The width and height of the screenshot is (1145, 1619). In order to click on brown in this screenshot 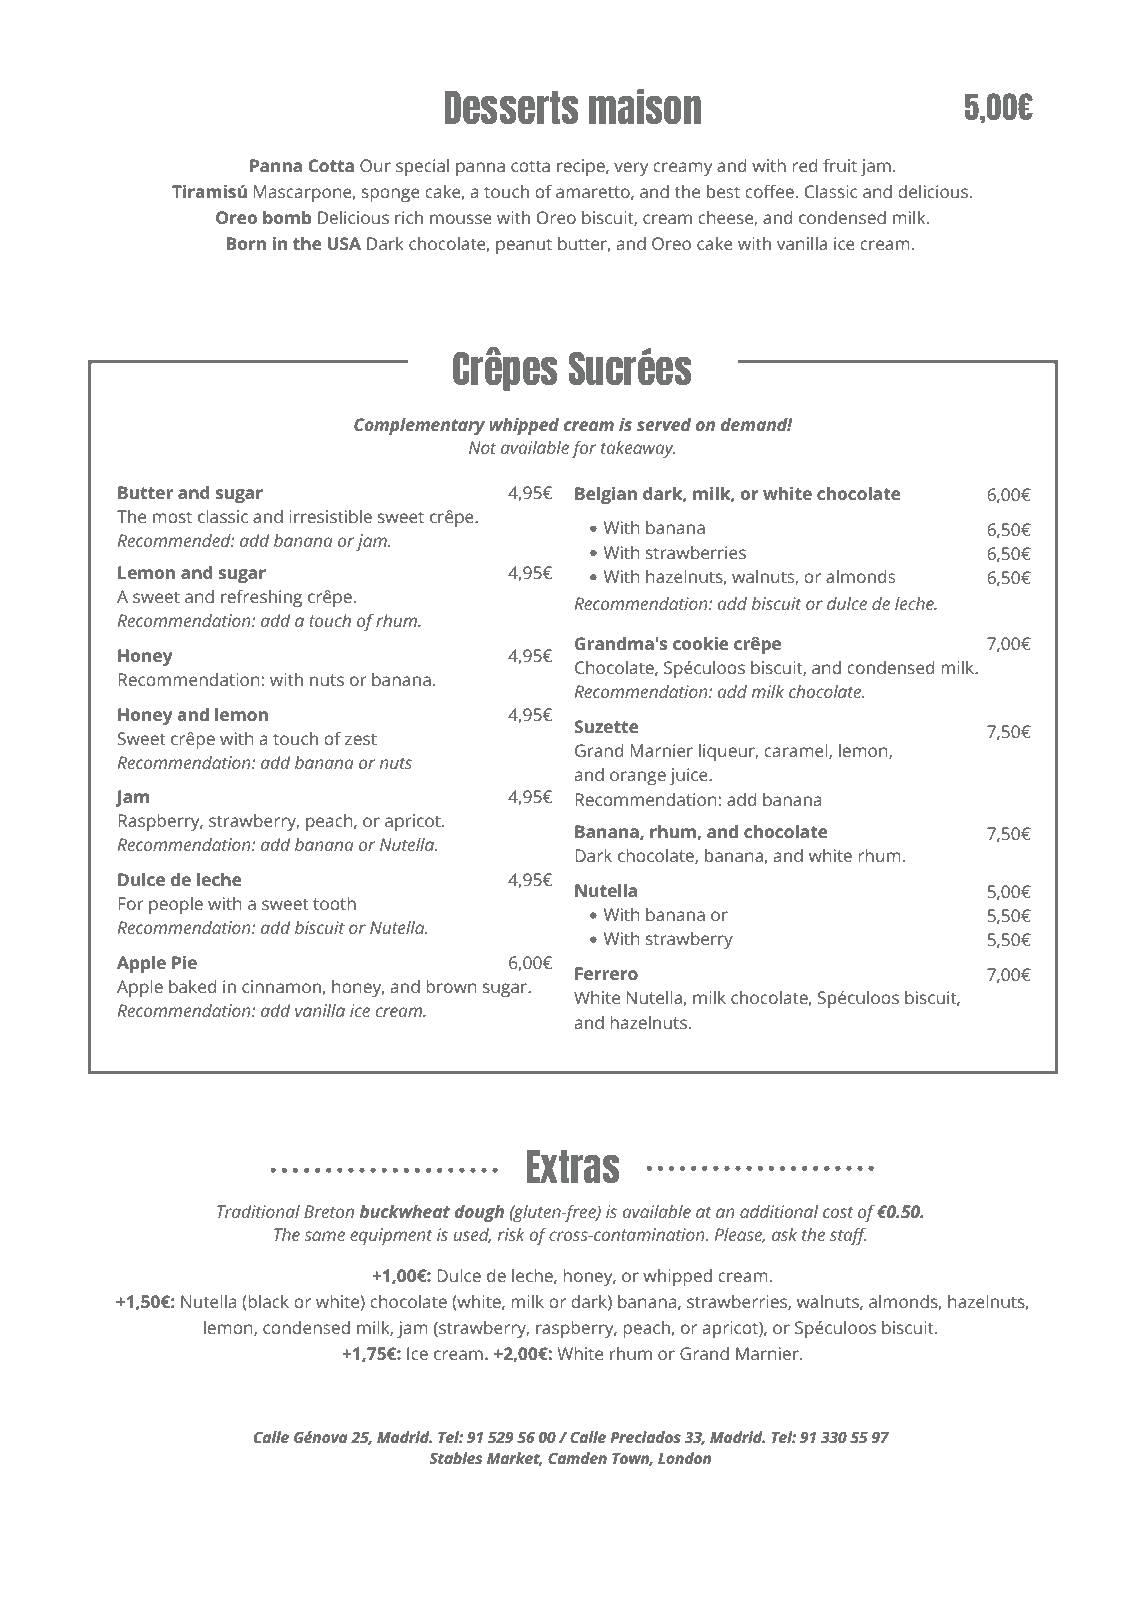, I will do `click(451, 986)`.
